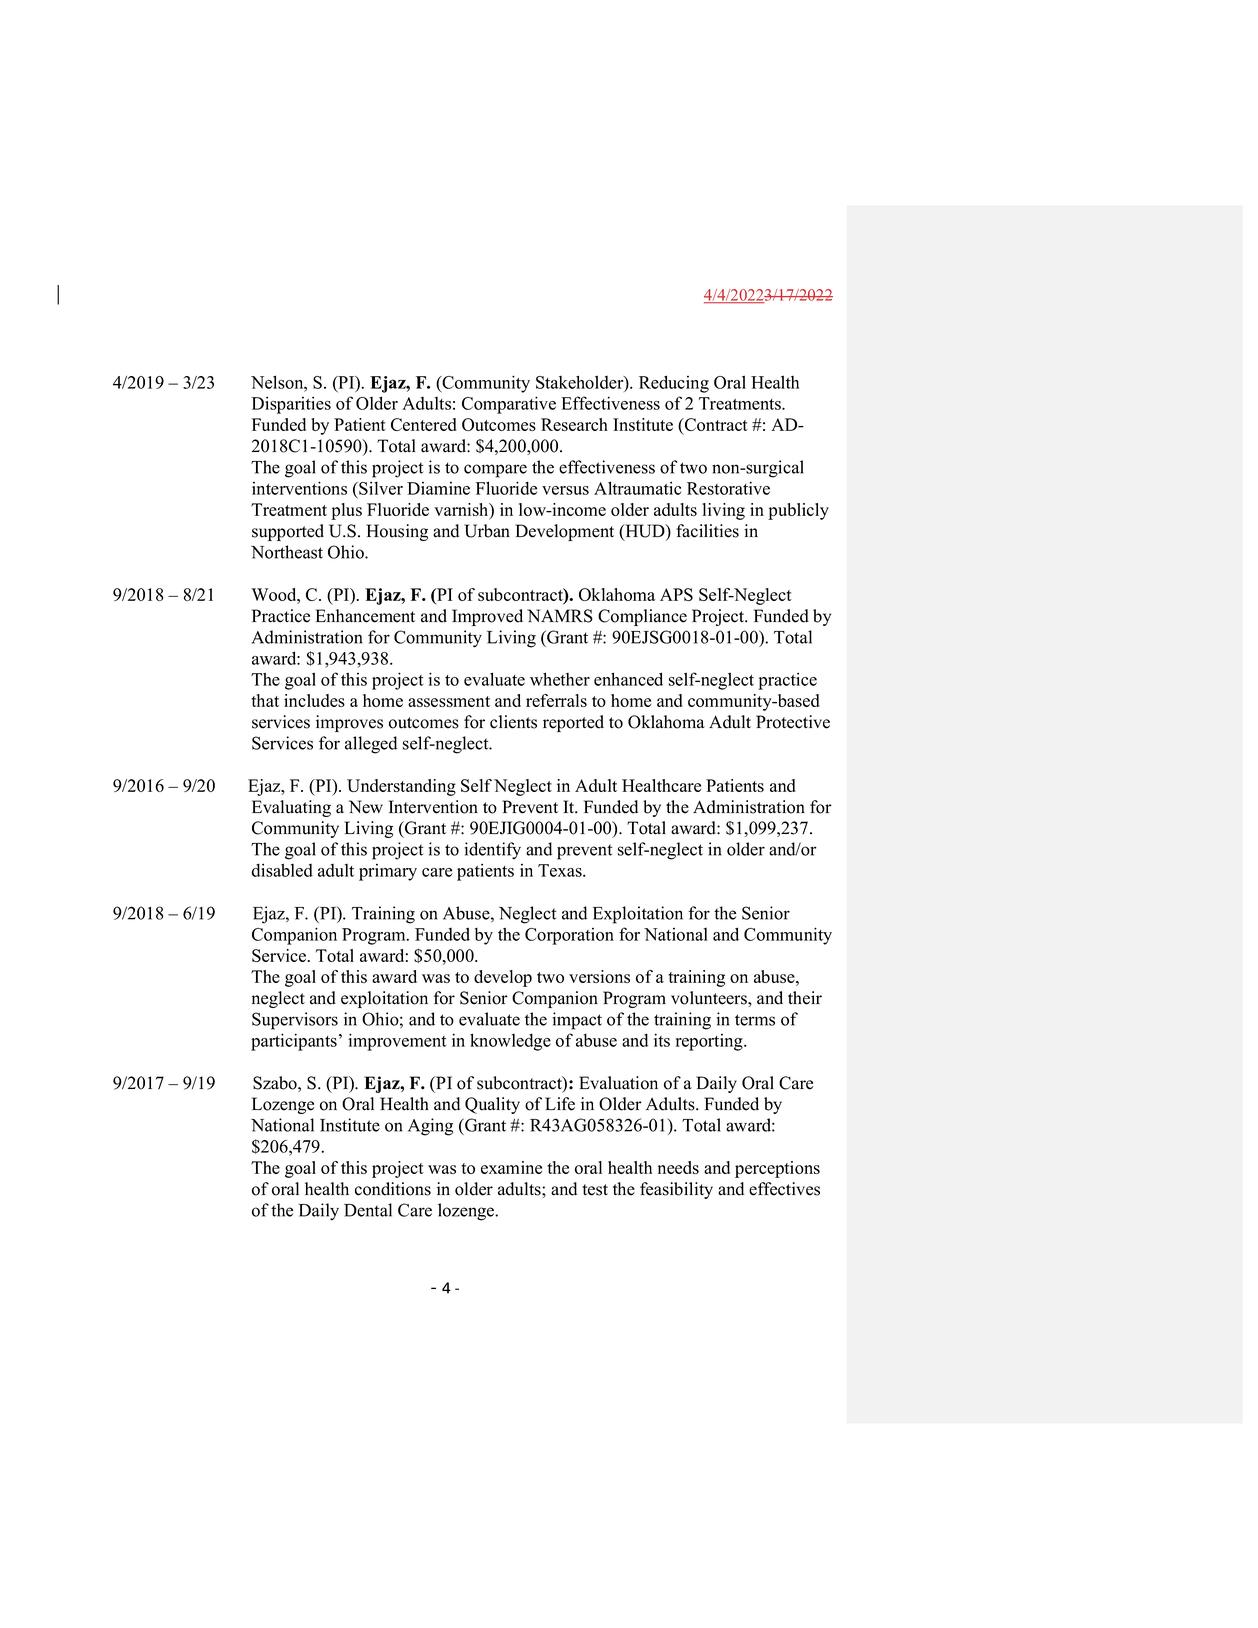 Image resolution: width=1258 pixels, height=1628 pixels. I want to click on identify, so click(492, 851).
